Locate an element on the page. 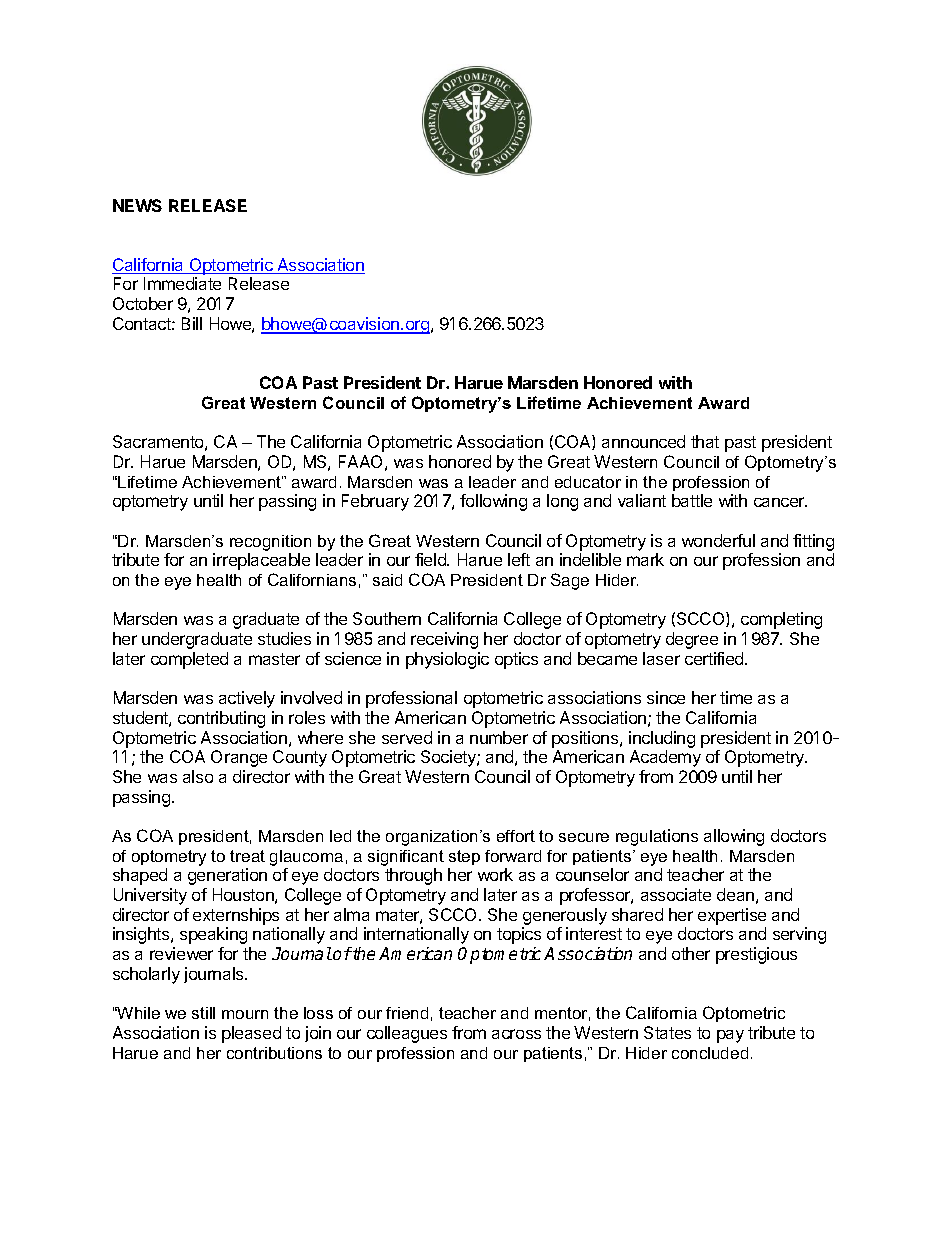  following is located at coordinates (493, 502).
